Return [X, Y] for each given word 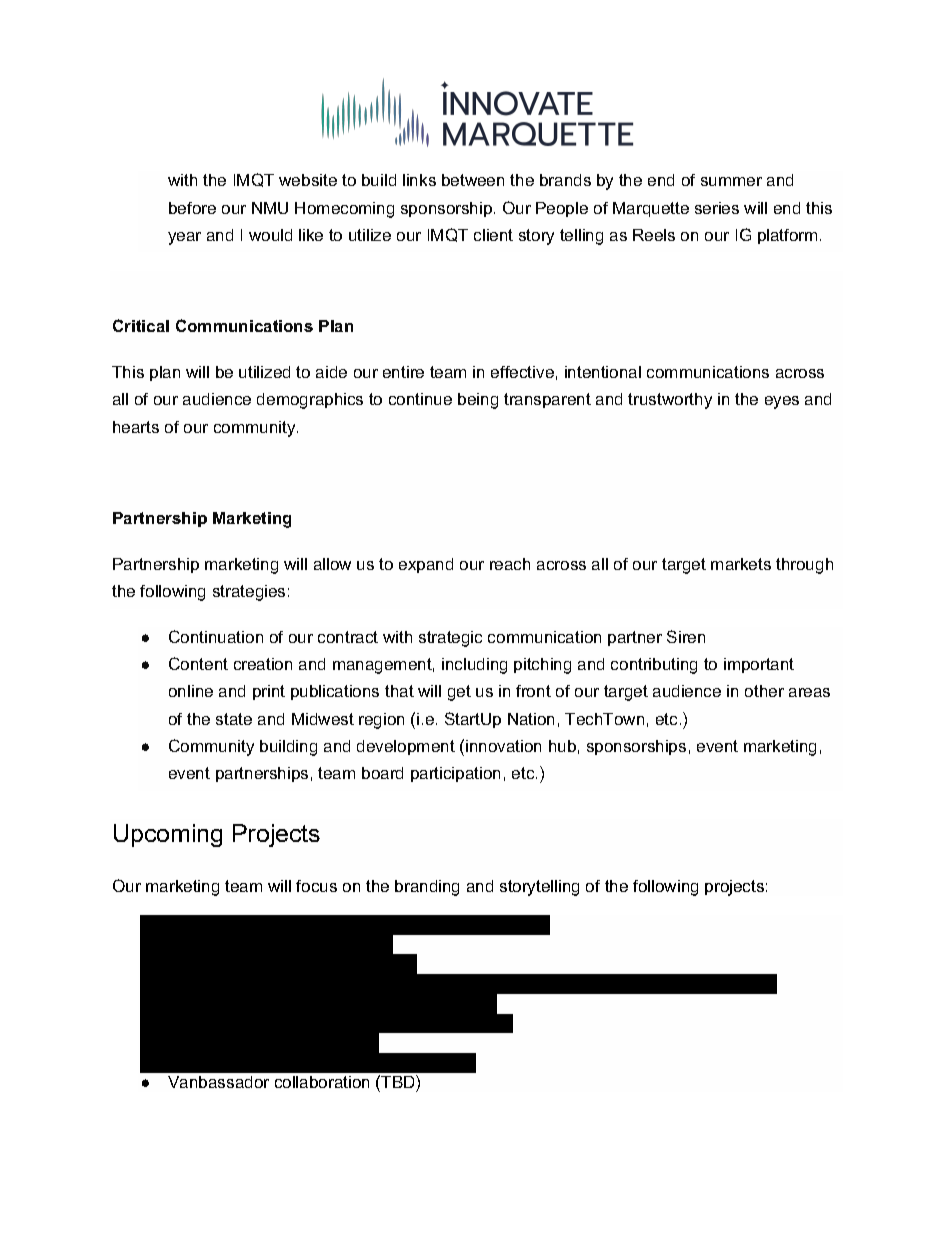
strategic [450, 639]
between [473, 180]
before [192, 208]
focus [316, 886]
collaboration [322, 1082]
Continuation [216, 636]
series [717, 208]
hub [562, 746]
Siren [686, 636]
